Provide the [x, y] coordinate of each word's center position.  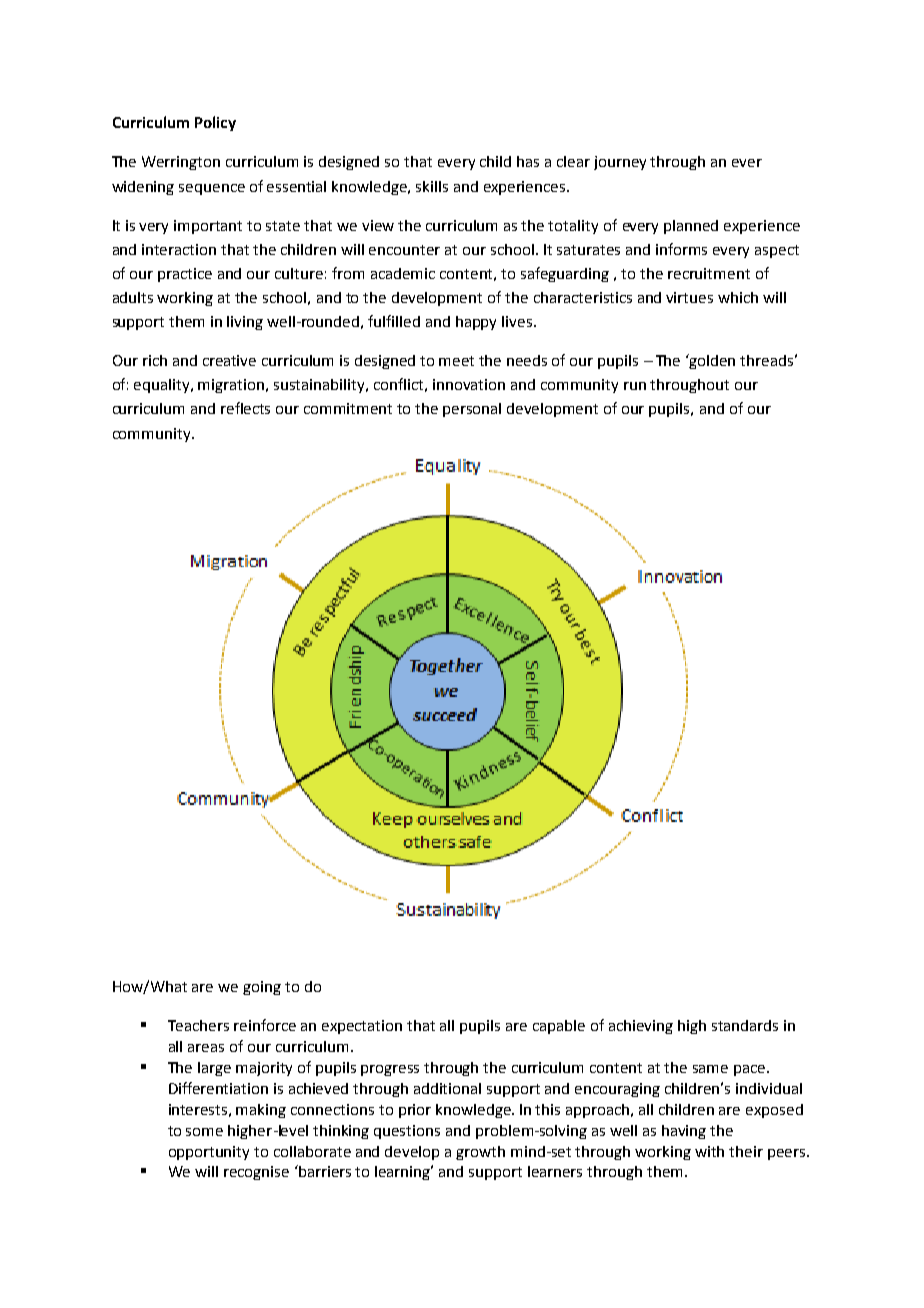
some [204, 1132]
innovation [469, 384]
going [262, 988]
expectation [362, 1027]
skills [432, 186]
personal [472, 410]
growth [480, 1153]
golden [711, 361]
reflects [245, 408]
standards [745, 1025]
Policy [215, 123]
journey [620, 163]
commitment [348, 408]
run [635, 386]
